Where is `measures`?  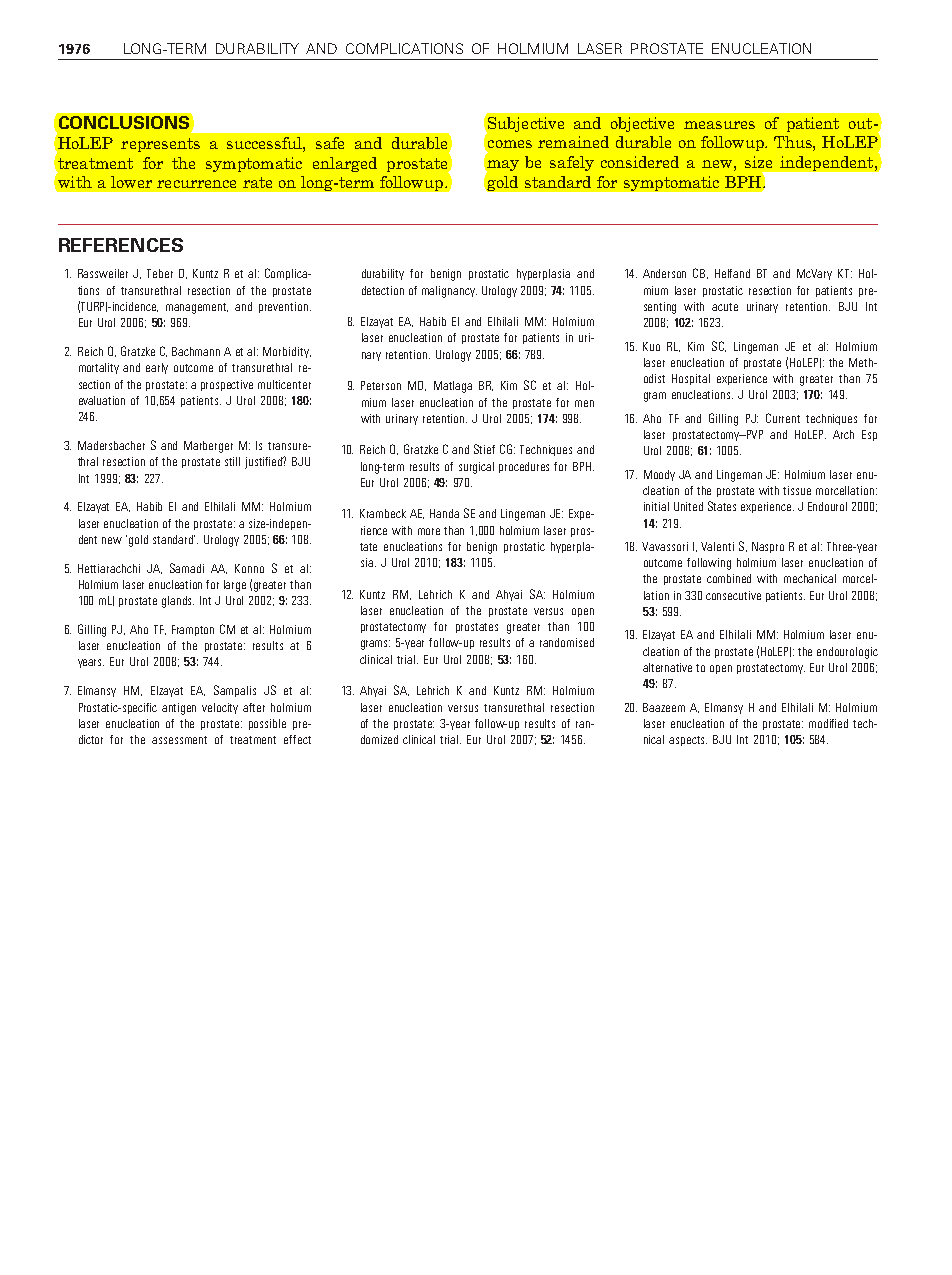 measures is located at coordinates (719, 125).
